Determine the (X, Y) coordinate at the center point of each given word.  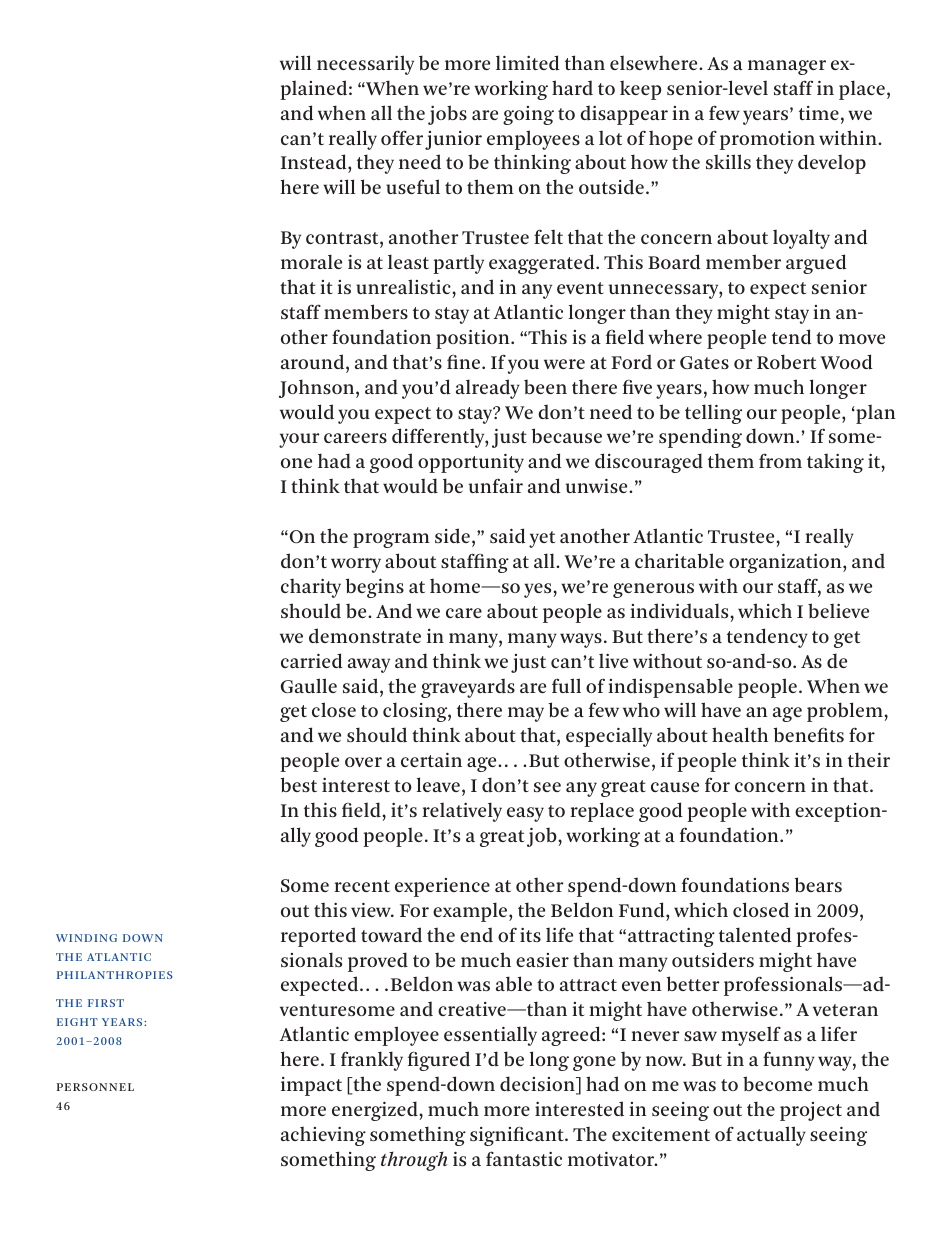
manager (787, 67)
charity (311, 588)
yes (539, 590)
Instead (315, 163)
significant (518, 1136)
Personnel (95, 1087)
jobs (447, 115)
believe (838, 610)
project (811, 1111)
